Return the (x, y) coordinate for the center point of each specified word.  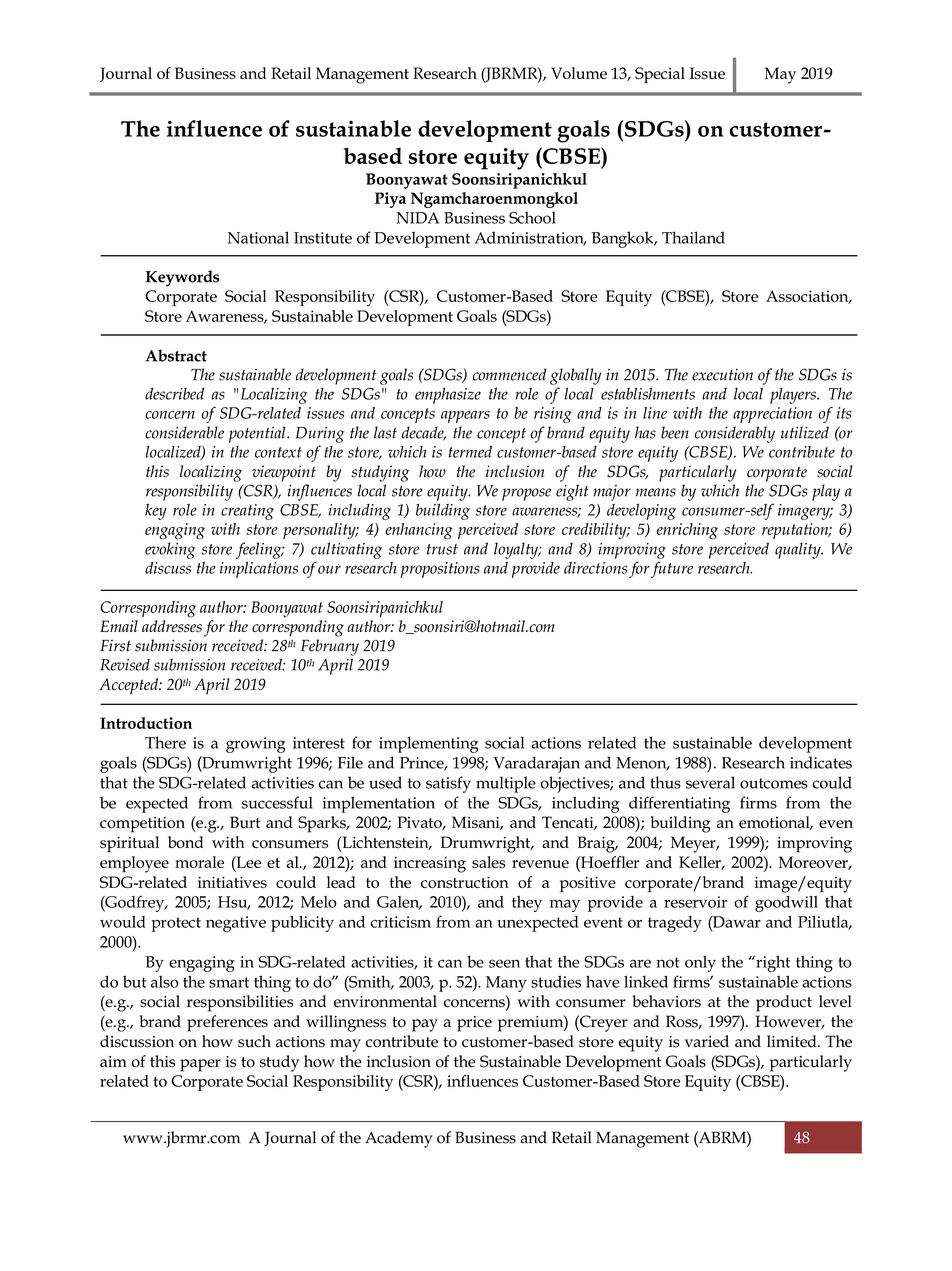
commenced (509, 374)
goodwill (786, 904)
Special (660, 75)
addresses (172, 626)
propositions (440, 570)
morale (199, 862)
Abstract (176, 355)
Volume (579, 73)
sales (489, 862)
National (258, 237)
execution (722, 375)
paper (200, 1065)
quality (799, 550)
